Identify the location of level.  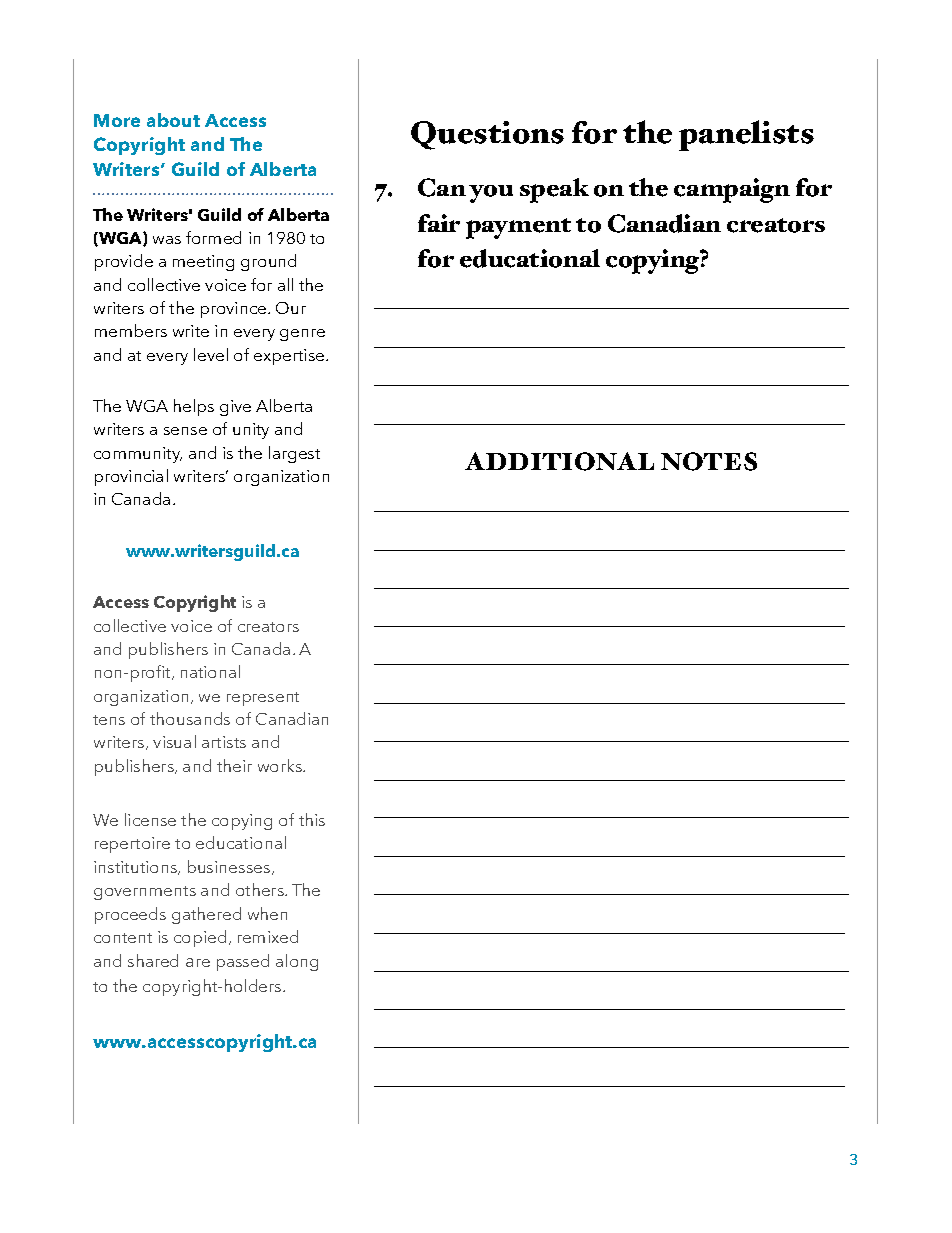
(211, 354).
